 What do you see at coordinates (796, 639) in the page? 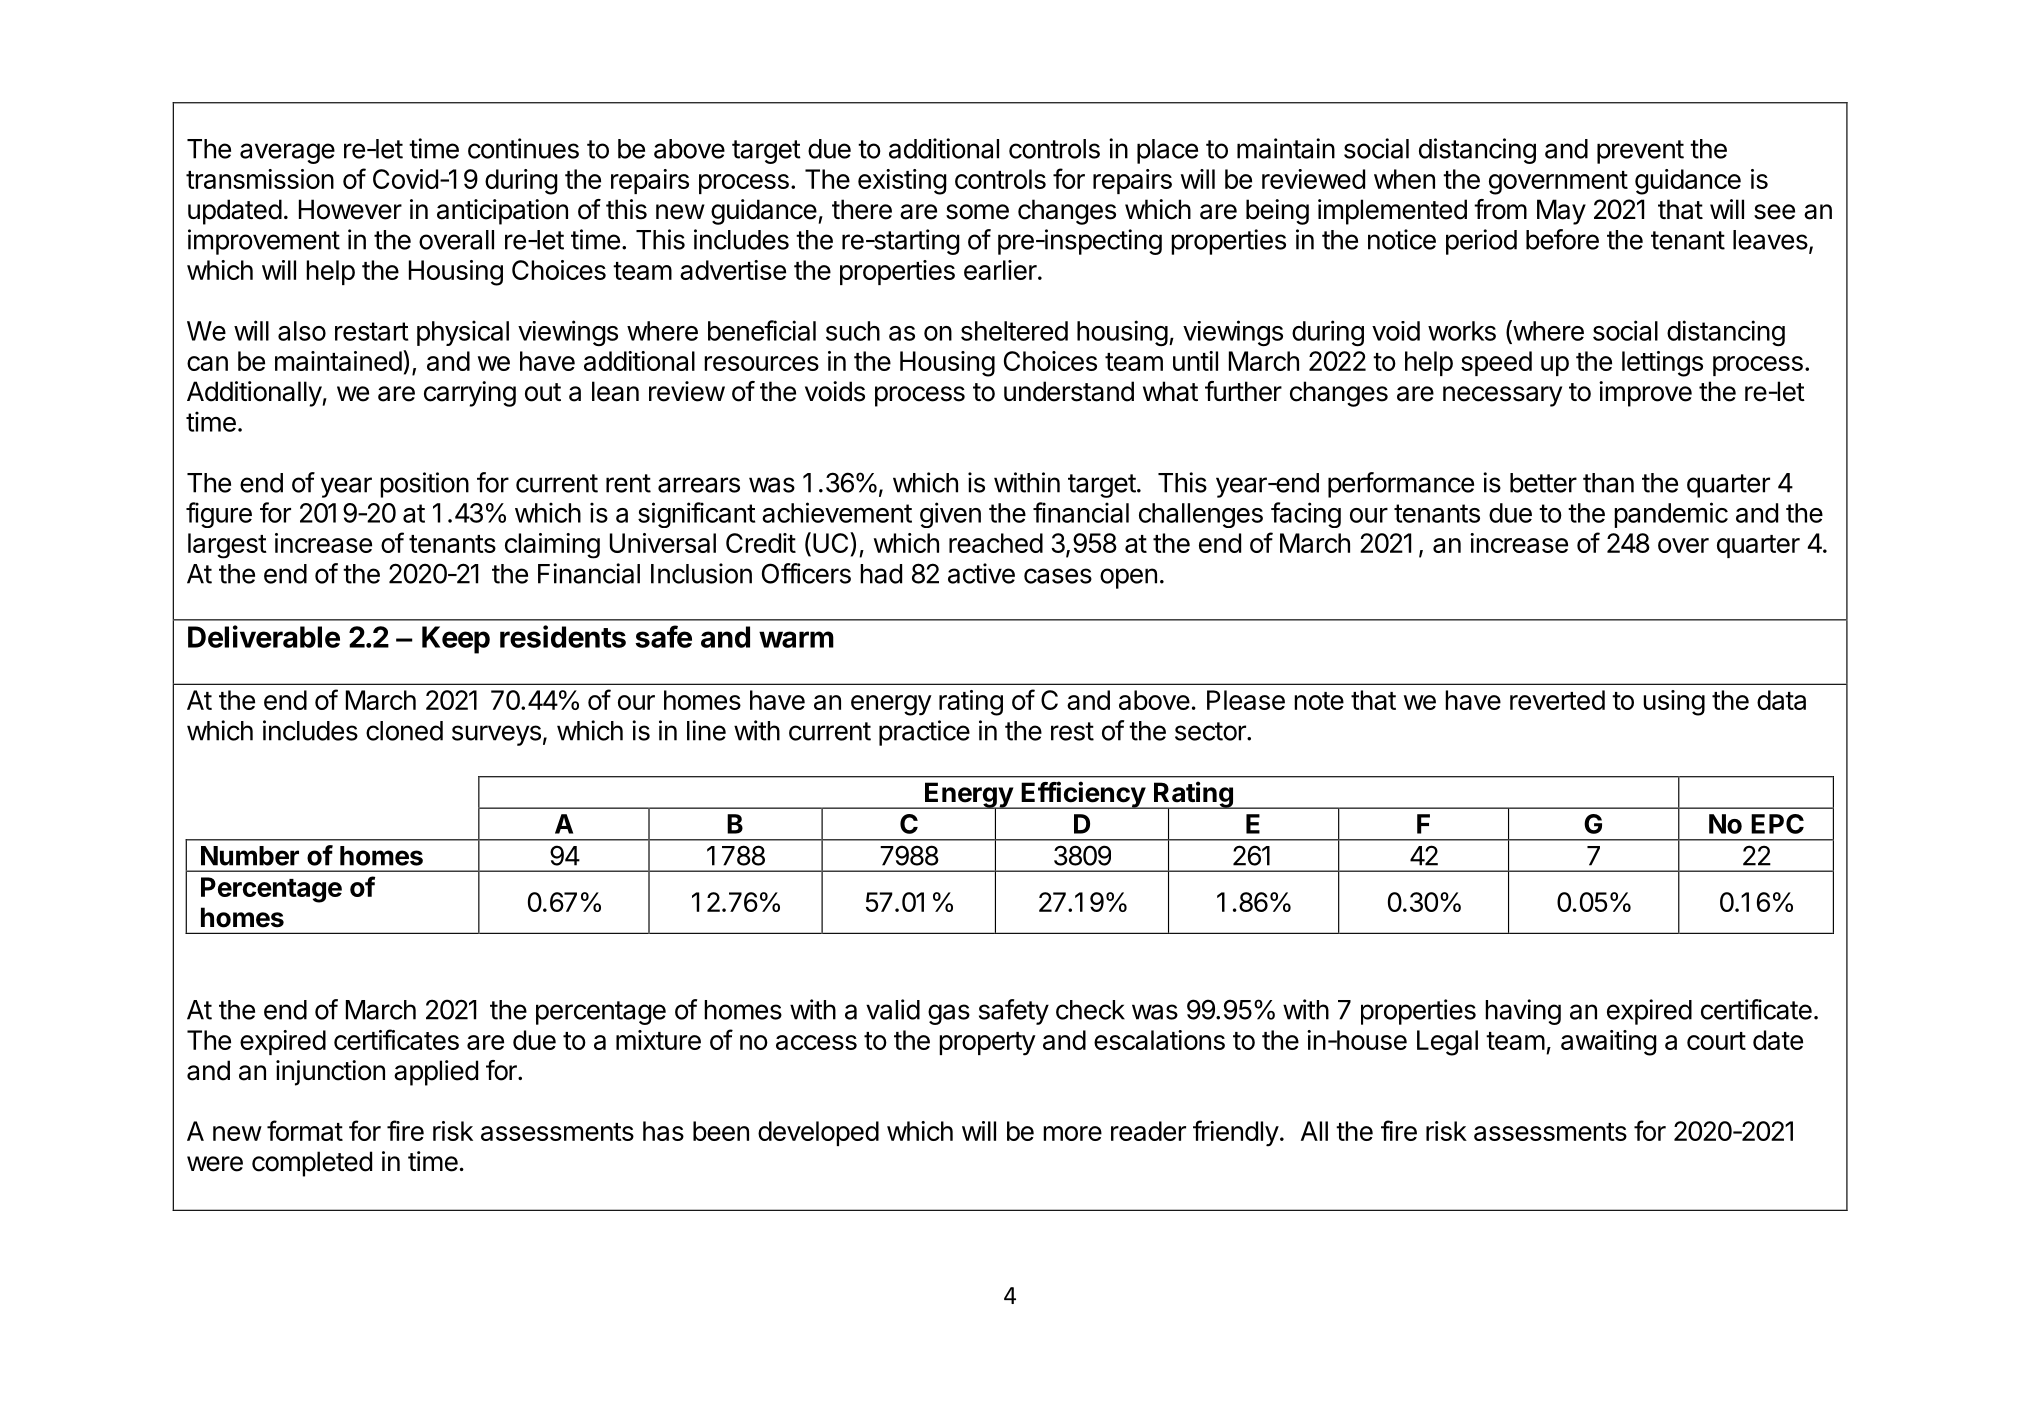
I see `warm` at bounding box center [796, 639].
